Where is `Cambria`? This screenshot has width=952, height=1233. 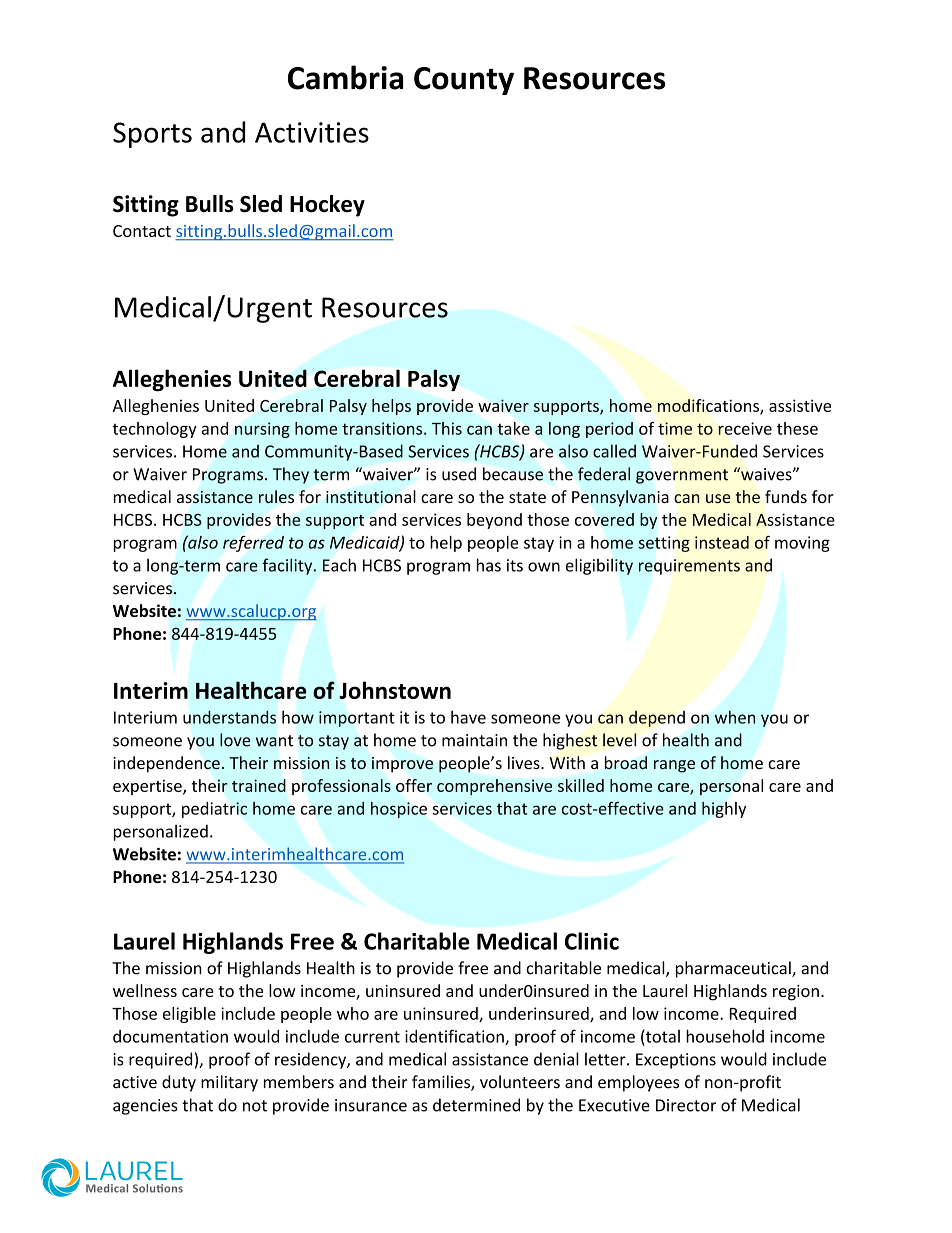 Cambria is located at coordinates (345, 77).
